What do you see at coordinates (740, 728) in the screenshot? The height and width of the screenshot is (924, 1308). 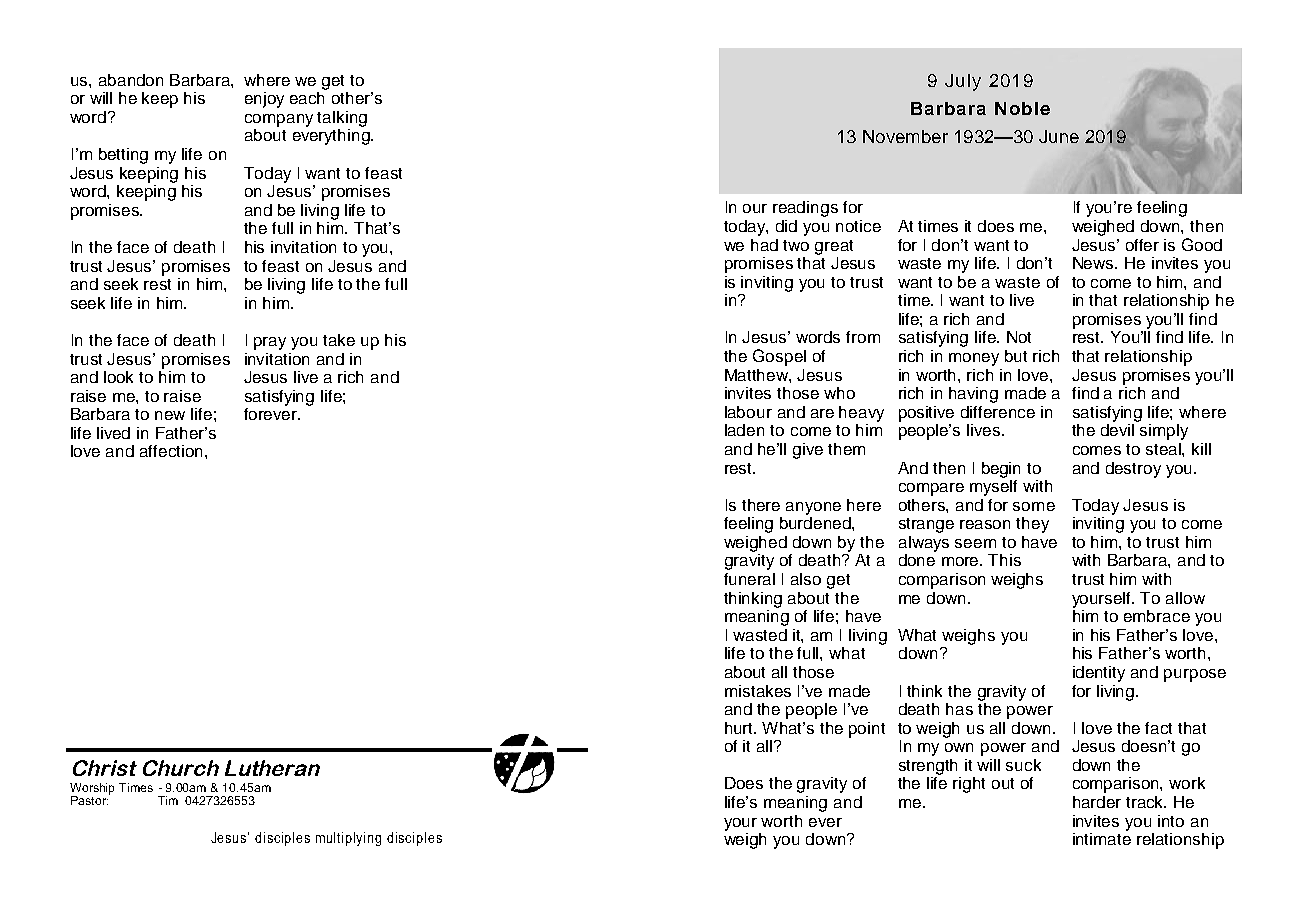 I see `hurt` at bounding box center [740, 728].
